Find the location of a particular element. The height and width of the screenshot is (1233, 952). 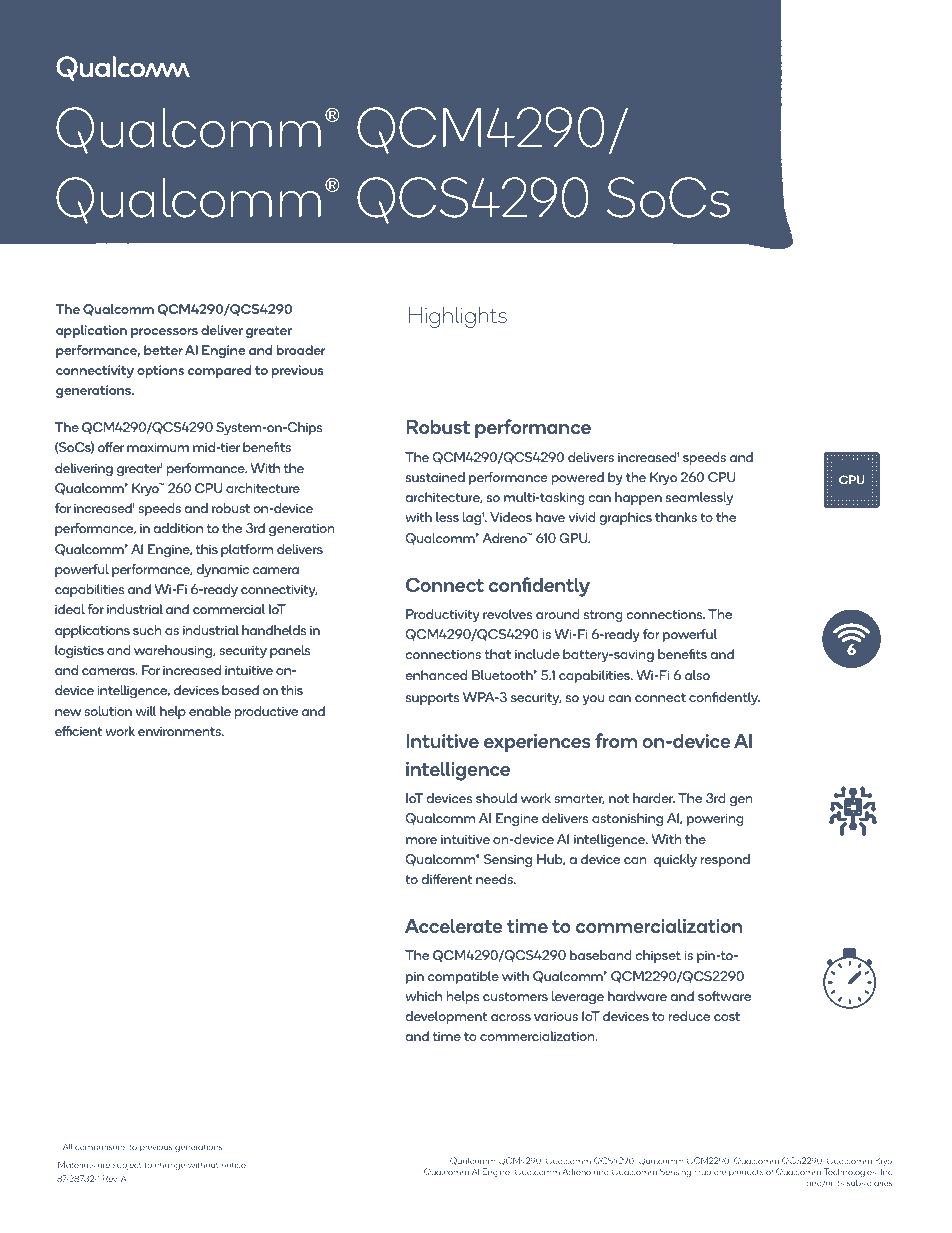

software is located at coordinates (724, 996).
